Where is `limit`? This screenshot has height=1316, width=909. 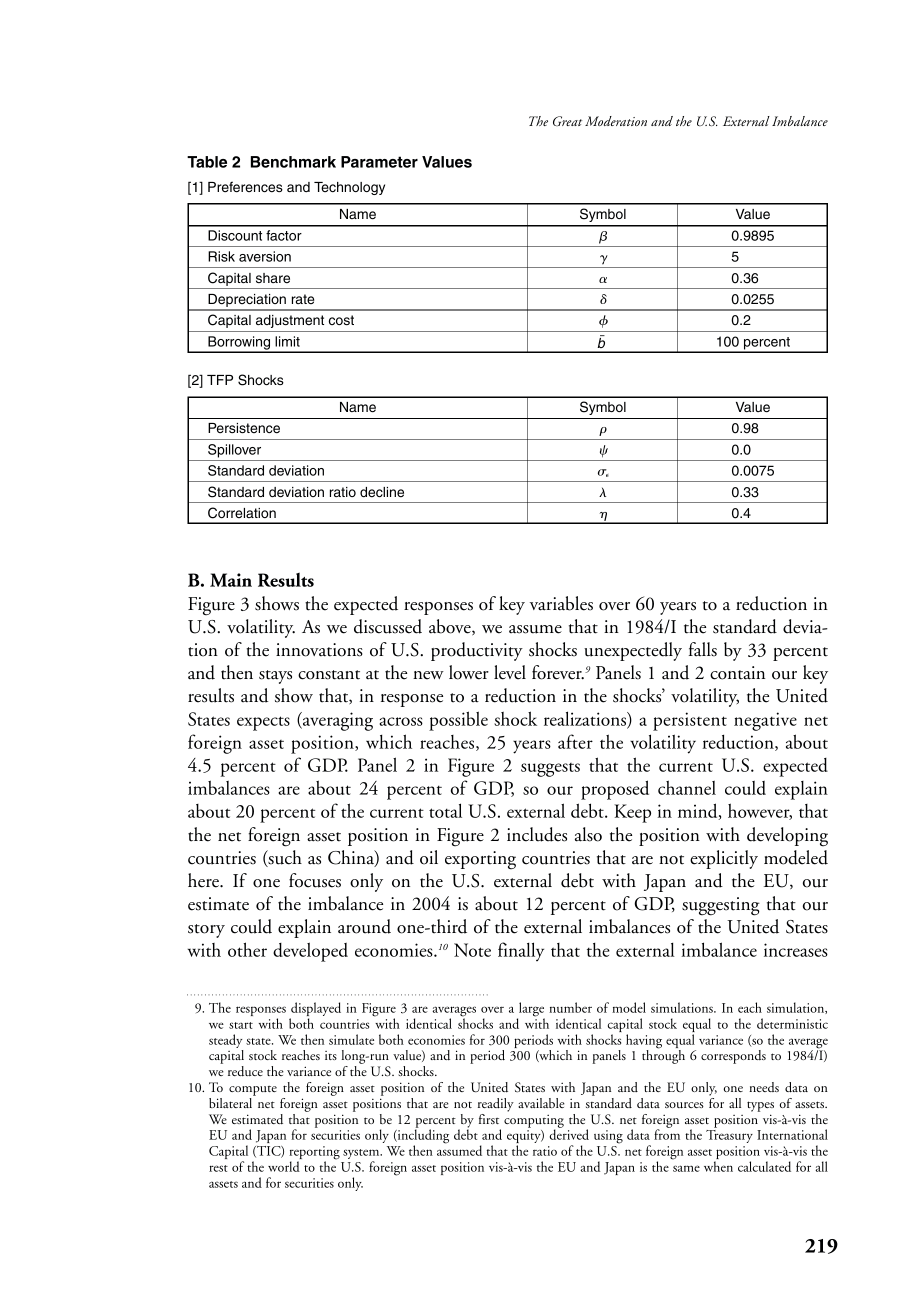
limit is located at coordinates (287, 341).
